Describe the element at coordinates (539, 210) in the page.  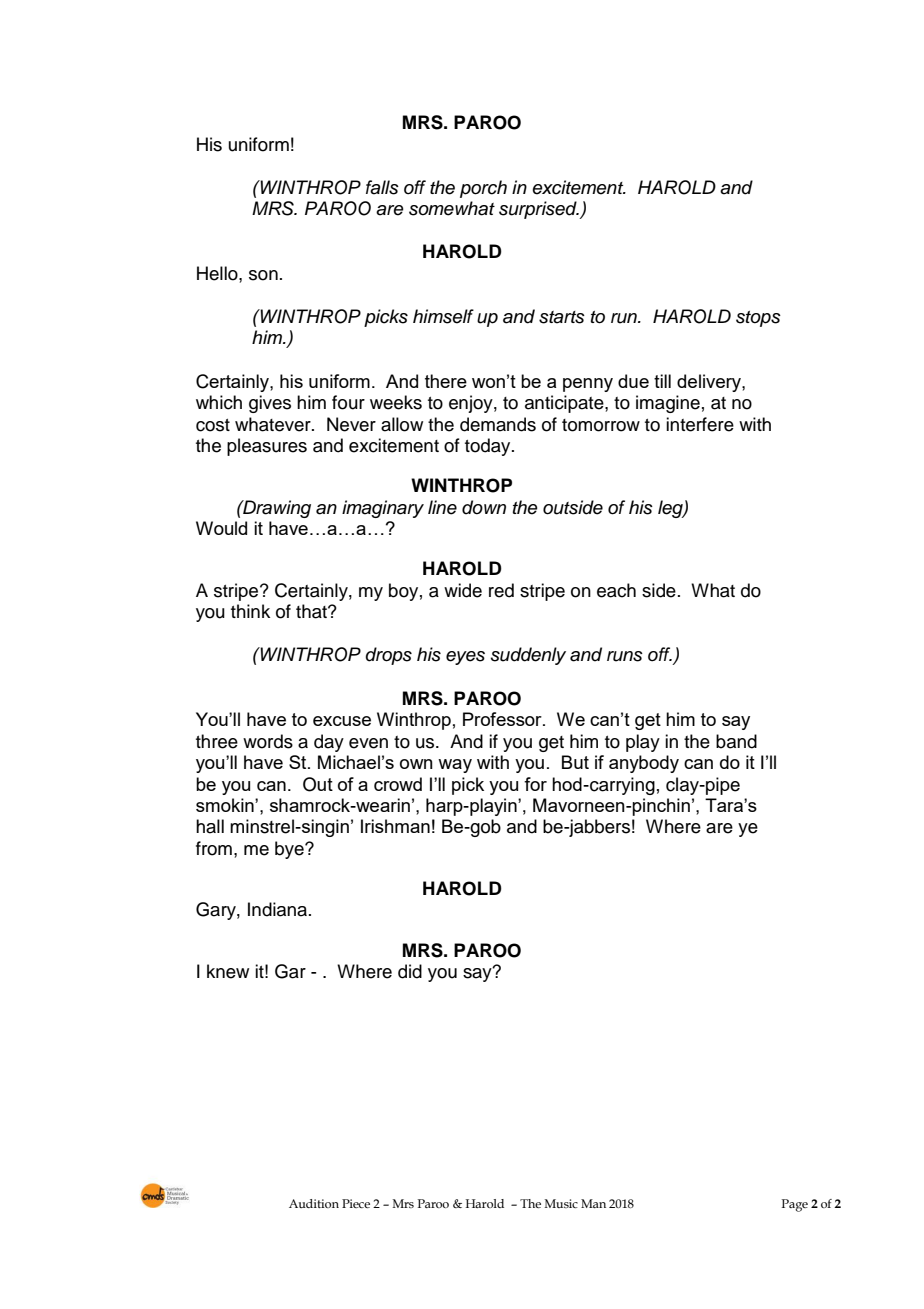
I see `surprised` at that location.
